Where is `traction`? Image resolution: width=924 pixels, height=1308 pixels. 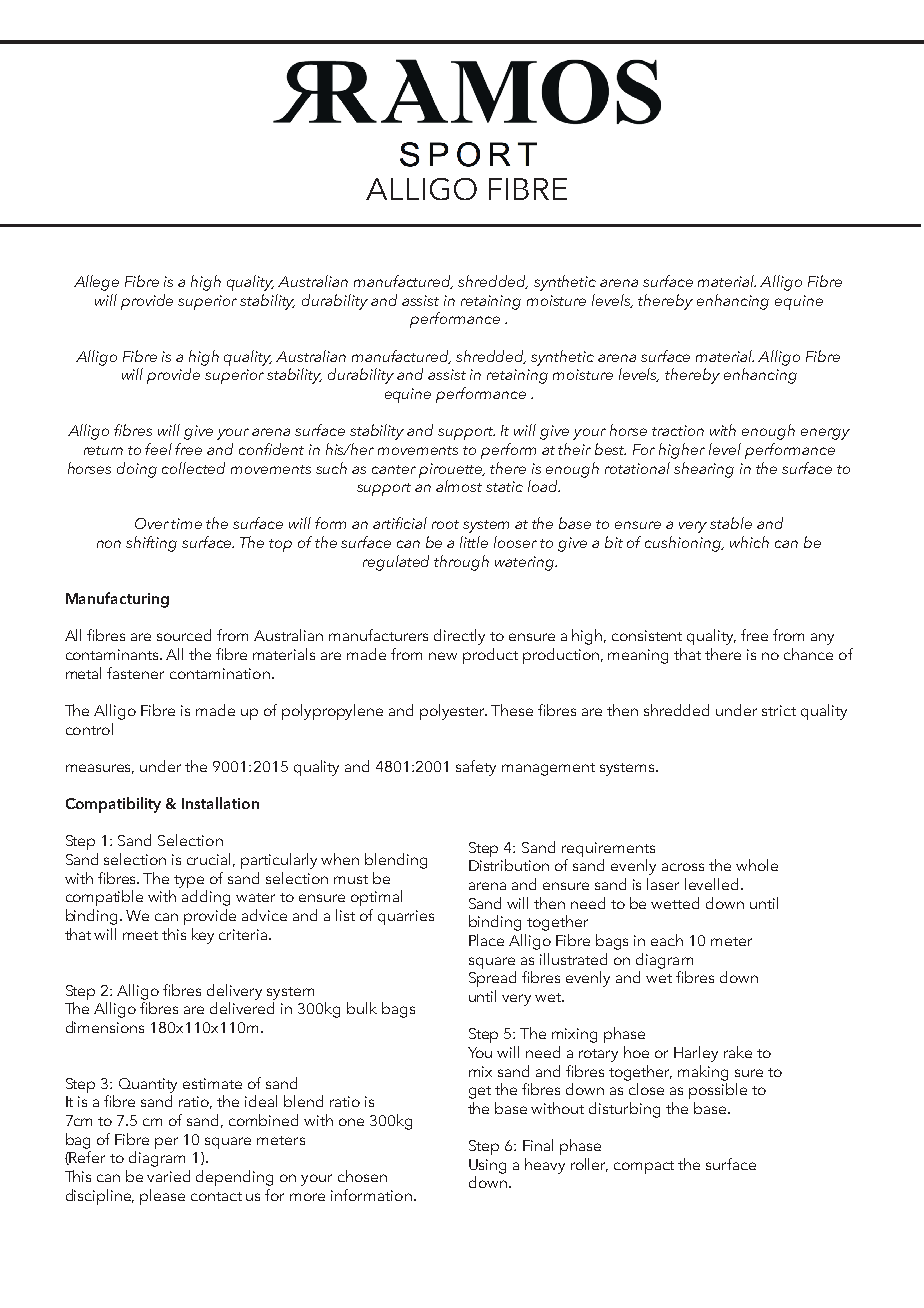 traction is located at coordinates (678, 430).
